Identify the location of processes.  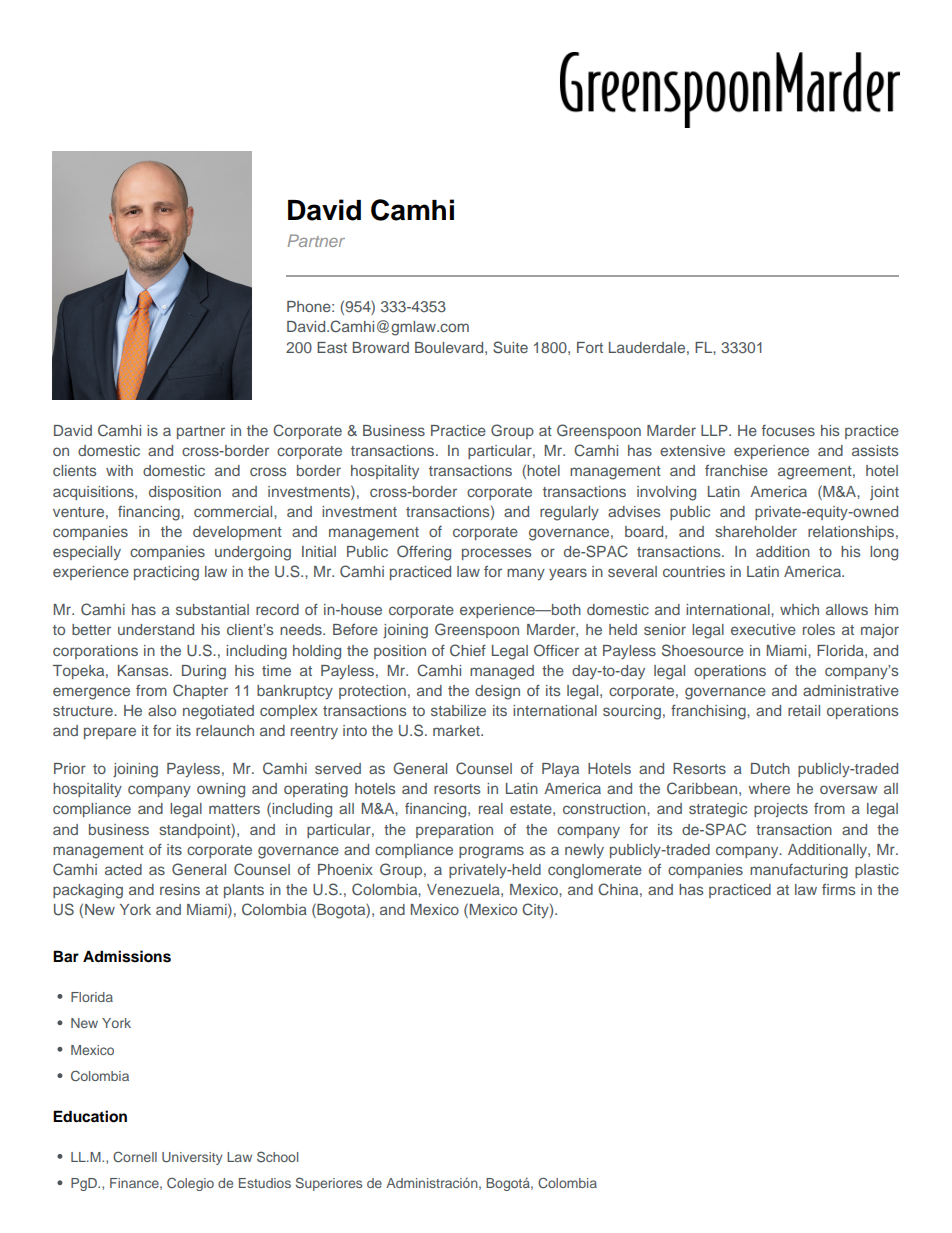
(496, 554).
